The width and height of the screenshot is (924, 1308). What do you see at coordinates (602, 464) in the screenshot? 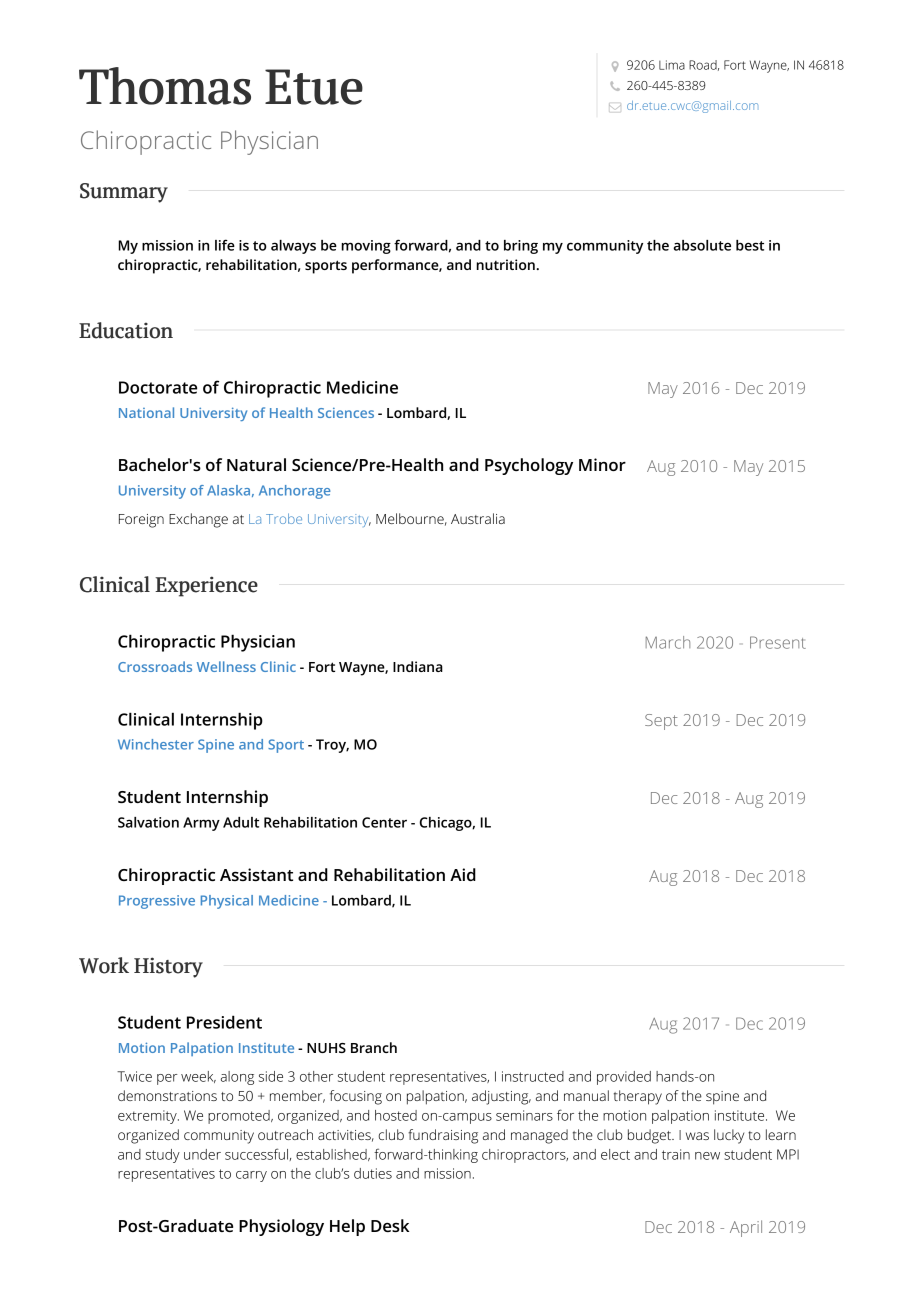
I see `Minor` at bounding box center [602, 464].
